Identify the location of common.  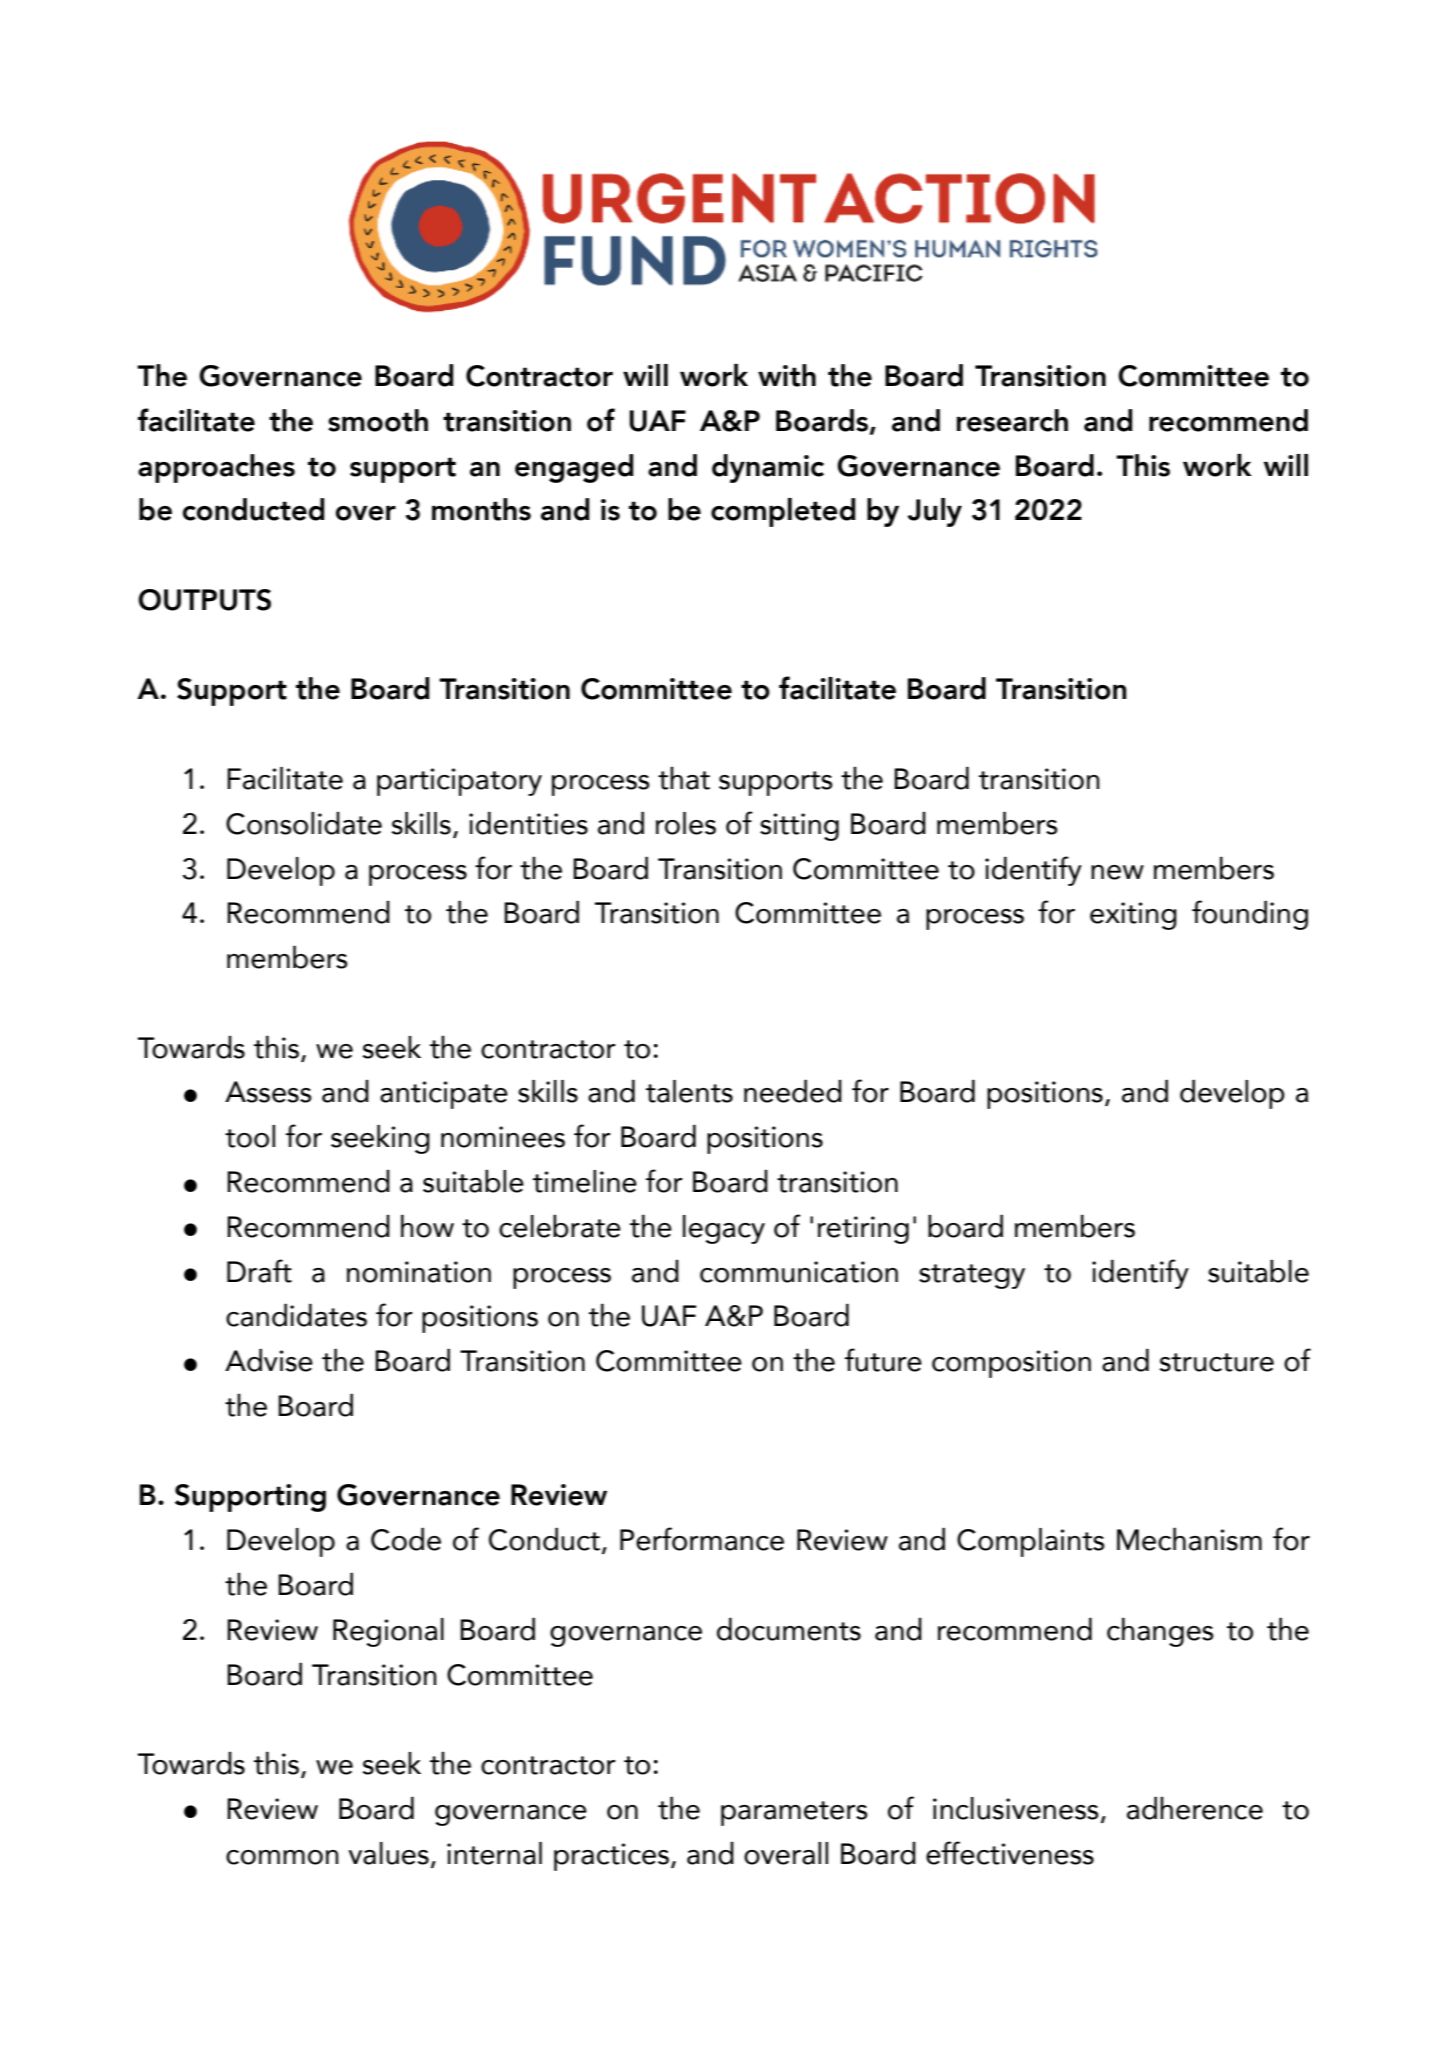
(282, 1857).
